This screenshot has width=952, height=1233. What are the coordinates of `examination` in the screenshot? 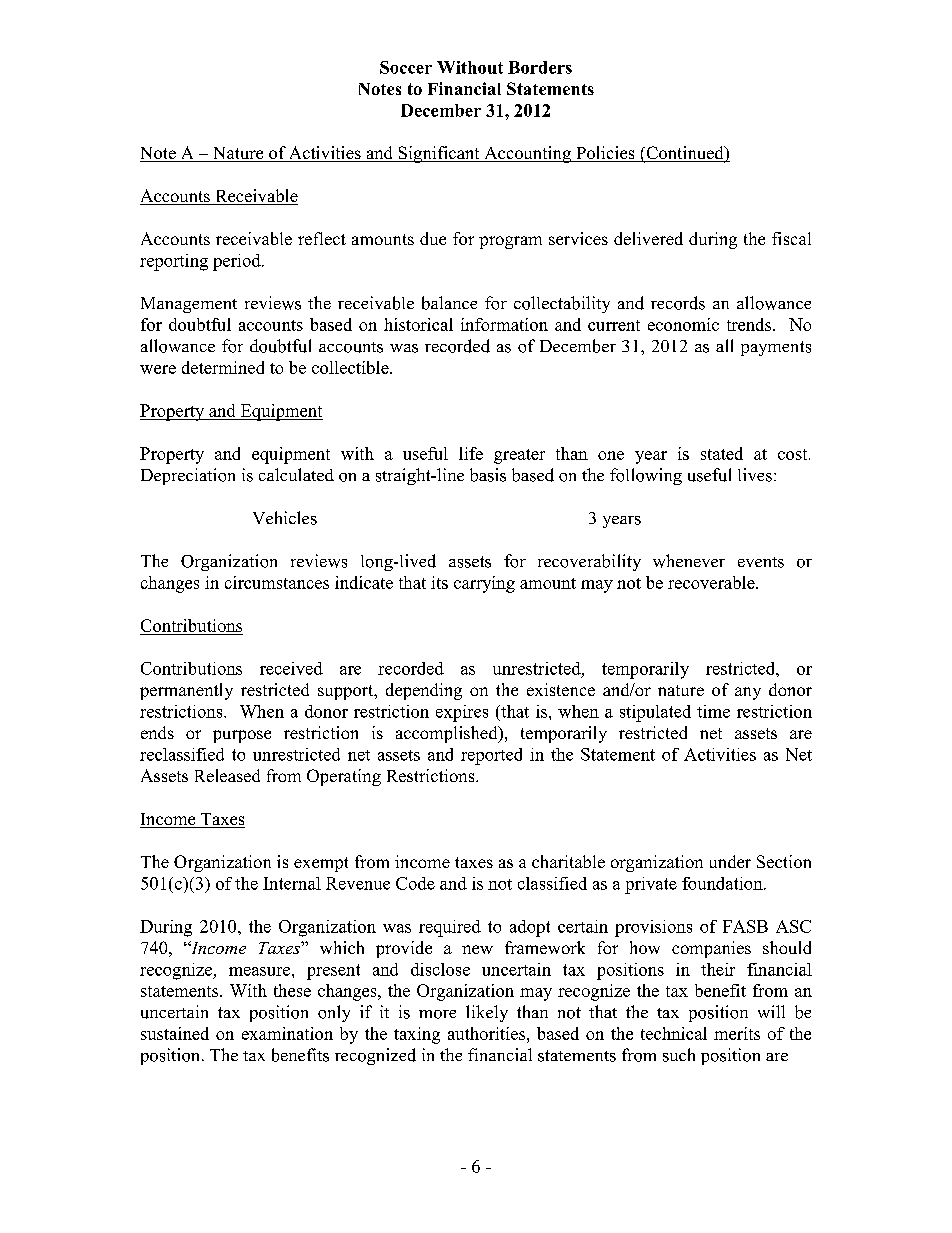 It's located at (287, 1033).
